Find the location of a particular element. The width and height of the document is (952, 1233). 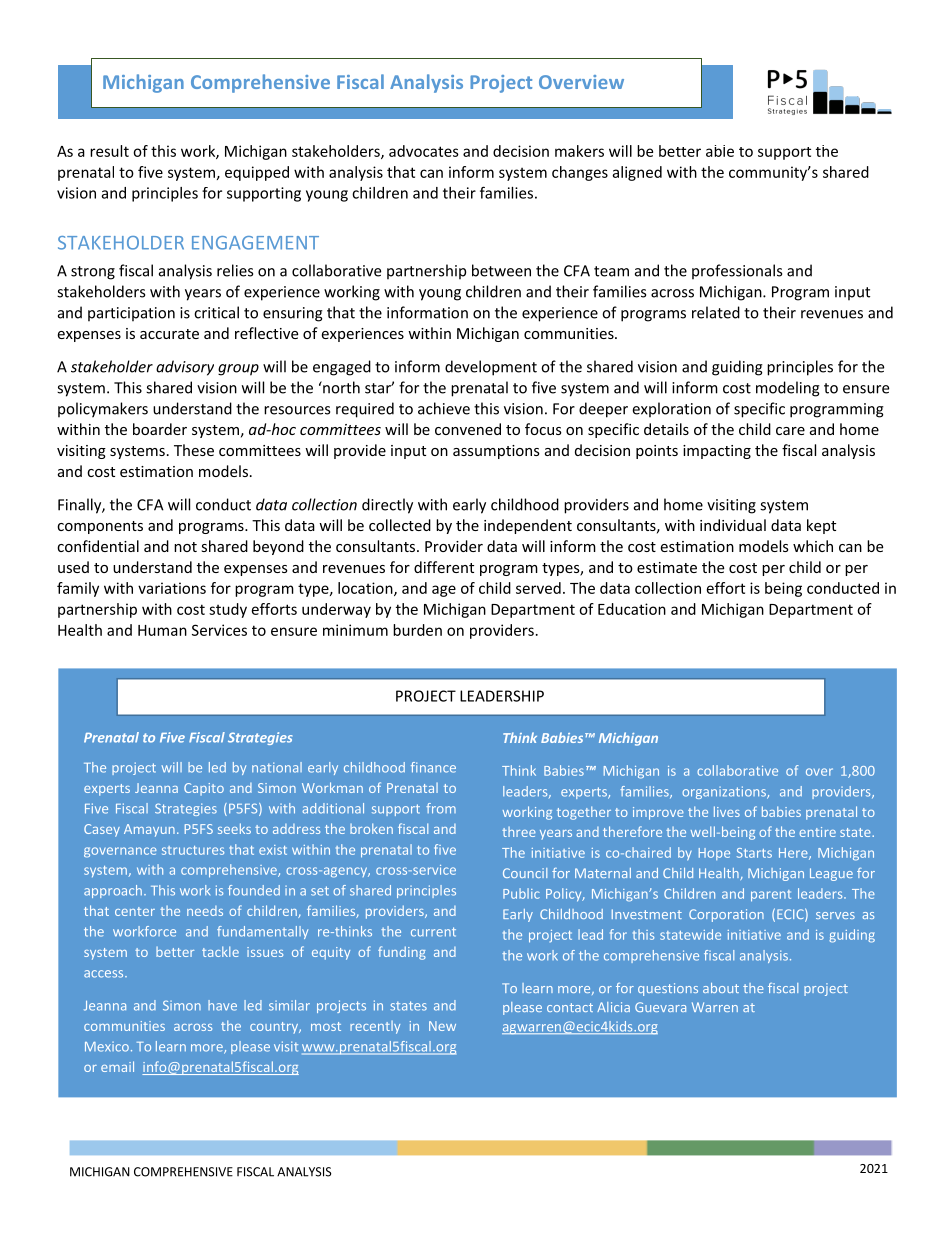

able is located at coordinates (720, 151).
